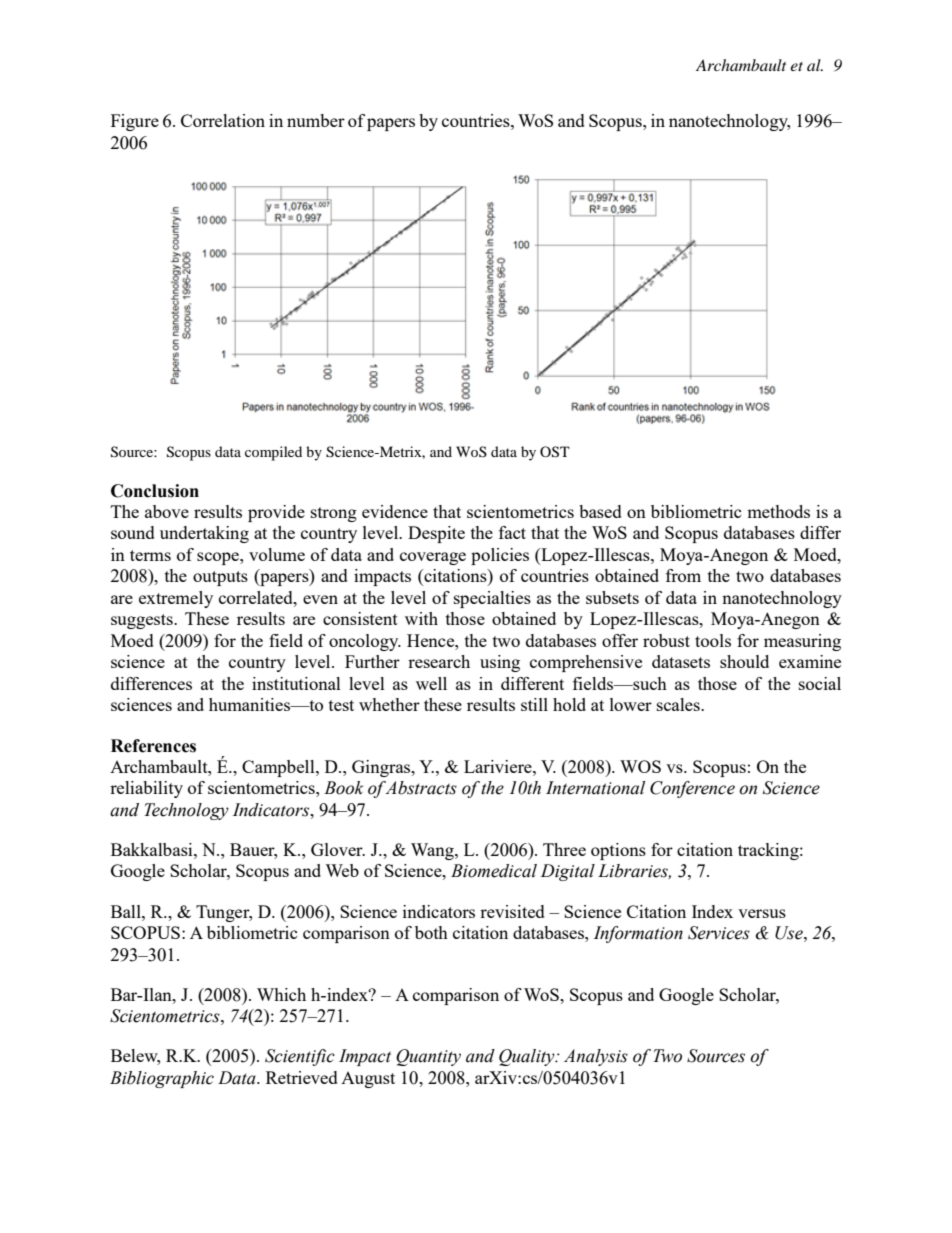 The height and width of the page is (1233, 952). I want to click on number, so click(316, 120).
